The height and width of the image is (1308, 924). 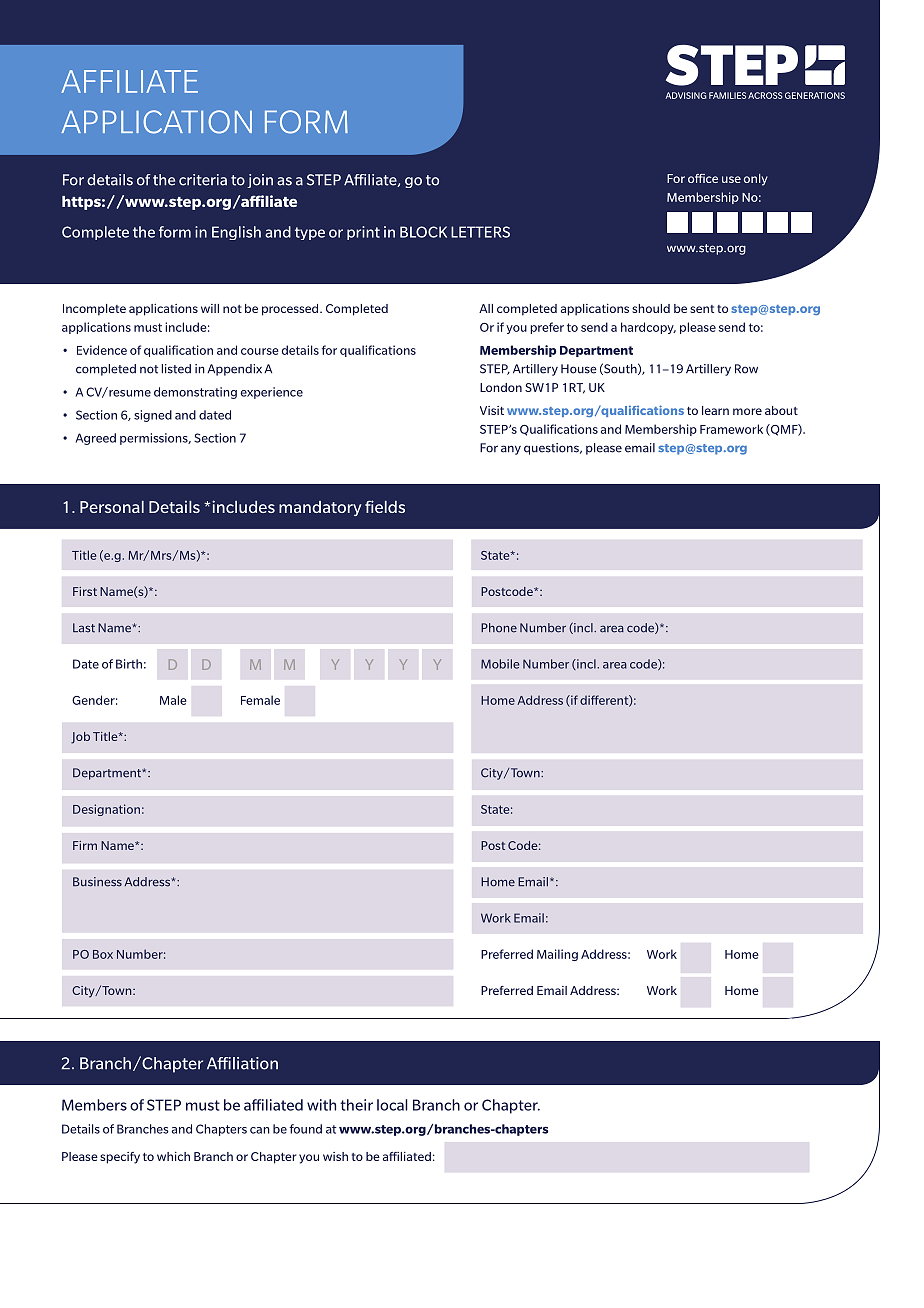 What do you see at coordinates (203, 180) in the image?
I see `criteria` at bounding box center [203, 180].
